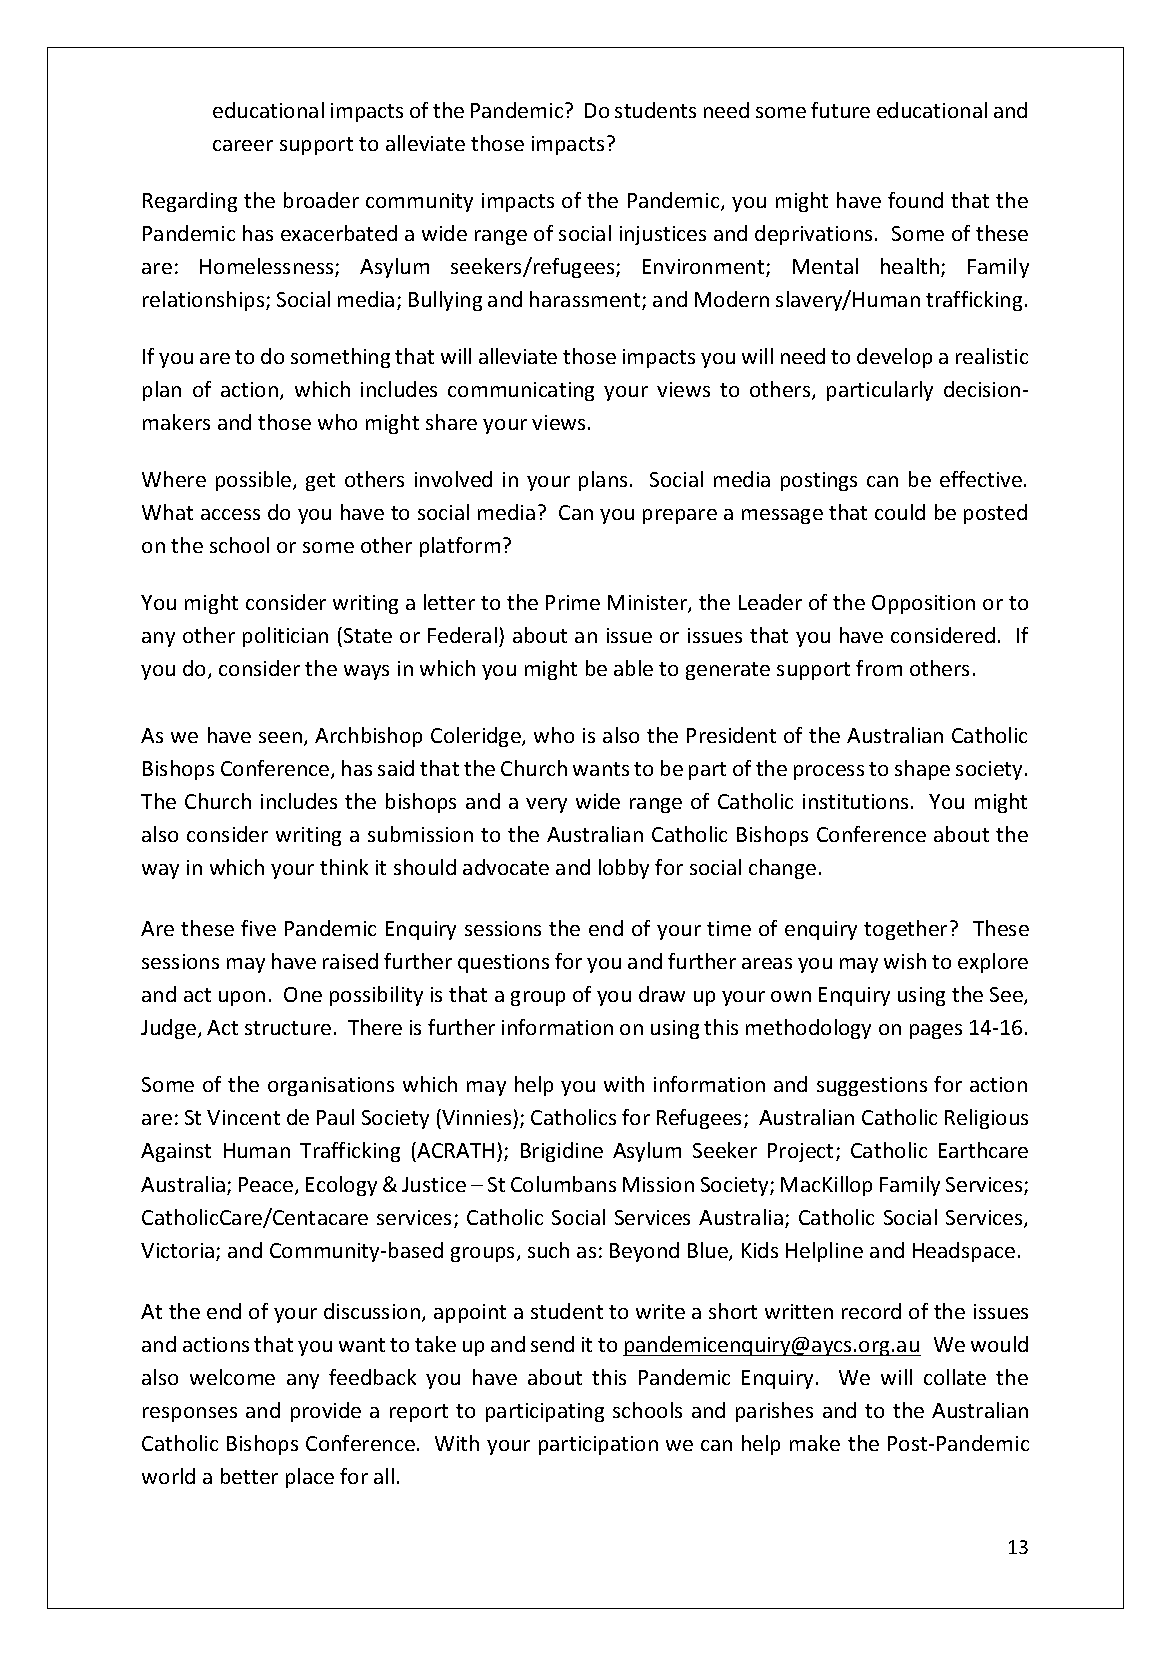 Image resolution: width=1171 pixels, height=1656 pixels. I want to click on collate, so click(955, 1377).
